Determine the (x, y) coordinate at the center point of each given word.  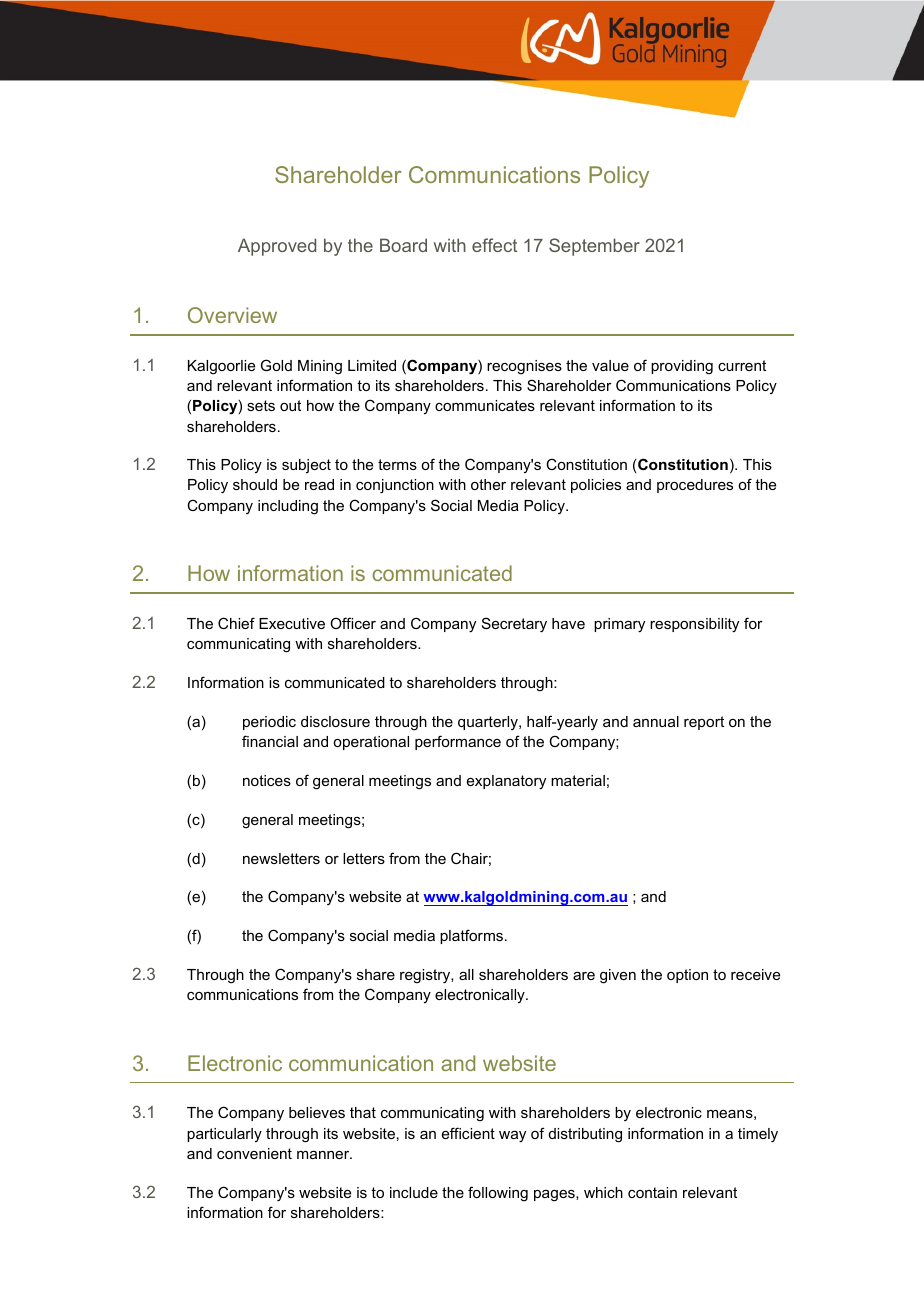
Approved (277, 247)
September (594, 247)
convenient (254, 1153)
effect (494, 245)
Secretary (514, 625)
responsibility (694, 625)
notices (267, 780)
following (498, 1194)
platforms (473, 936)
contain (652, 1192)
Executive (292, 623)
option (687, 976)
